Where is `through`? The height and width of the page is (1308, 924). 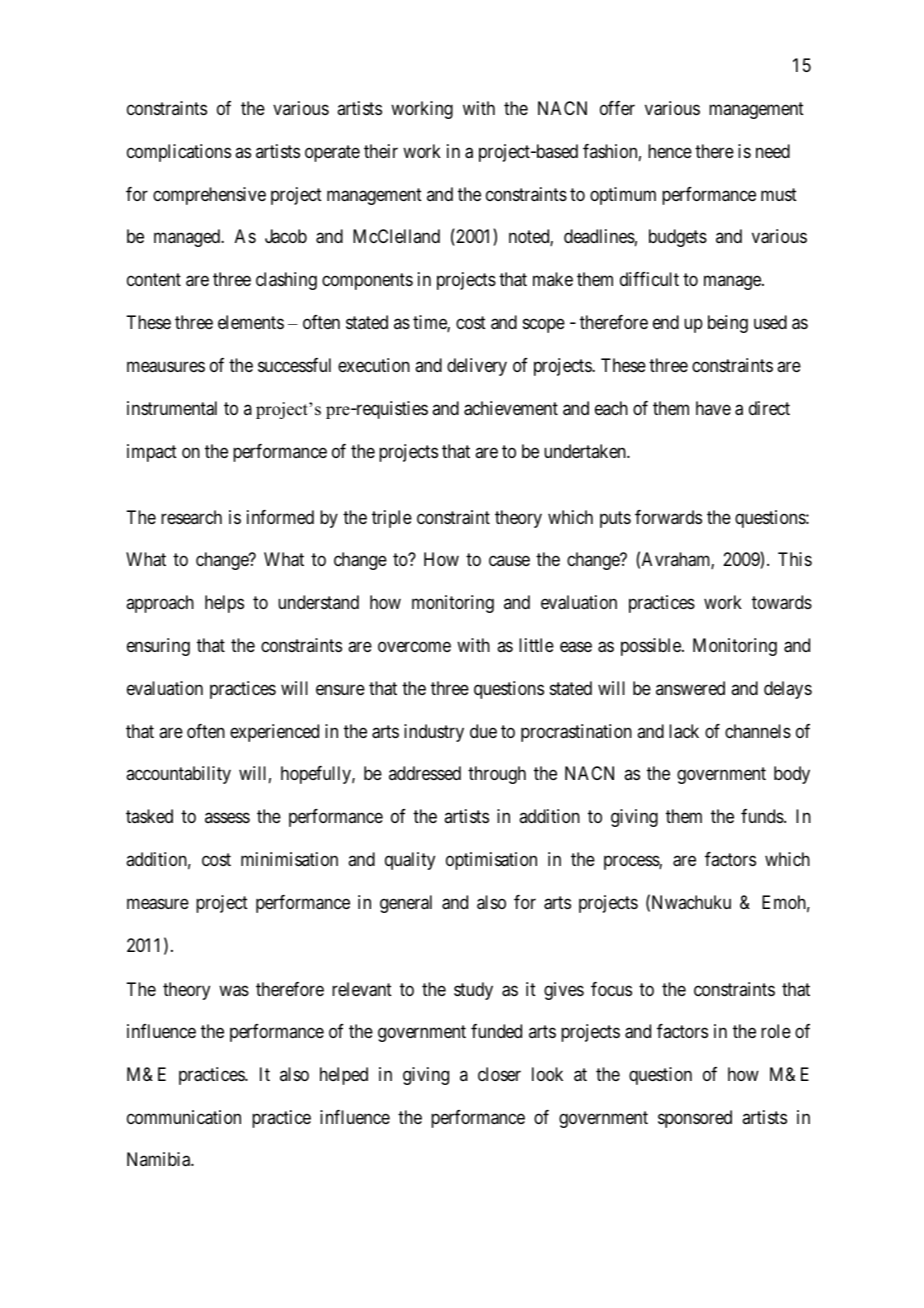
through is located at coordinates (497, 775).
